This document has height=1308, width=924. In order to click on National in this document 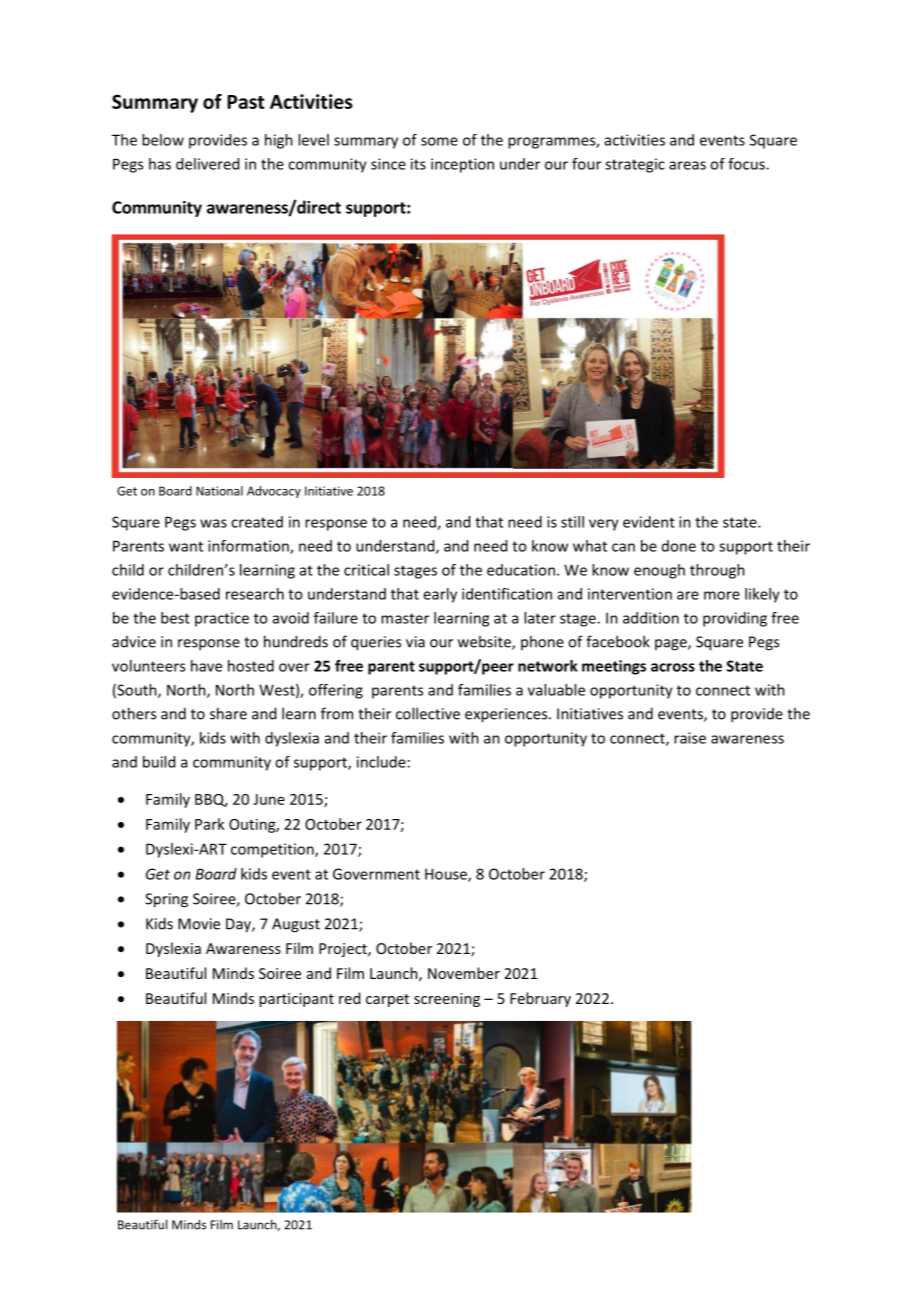, I will do `click(219, 491)`.
